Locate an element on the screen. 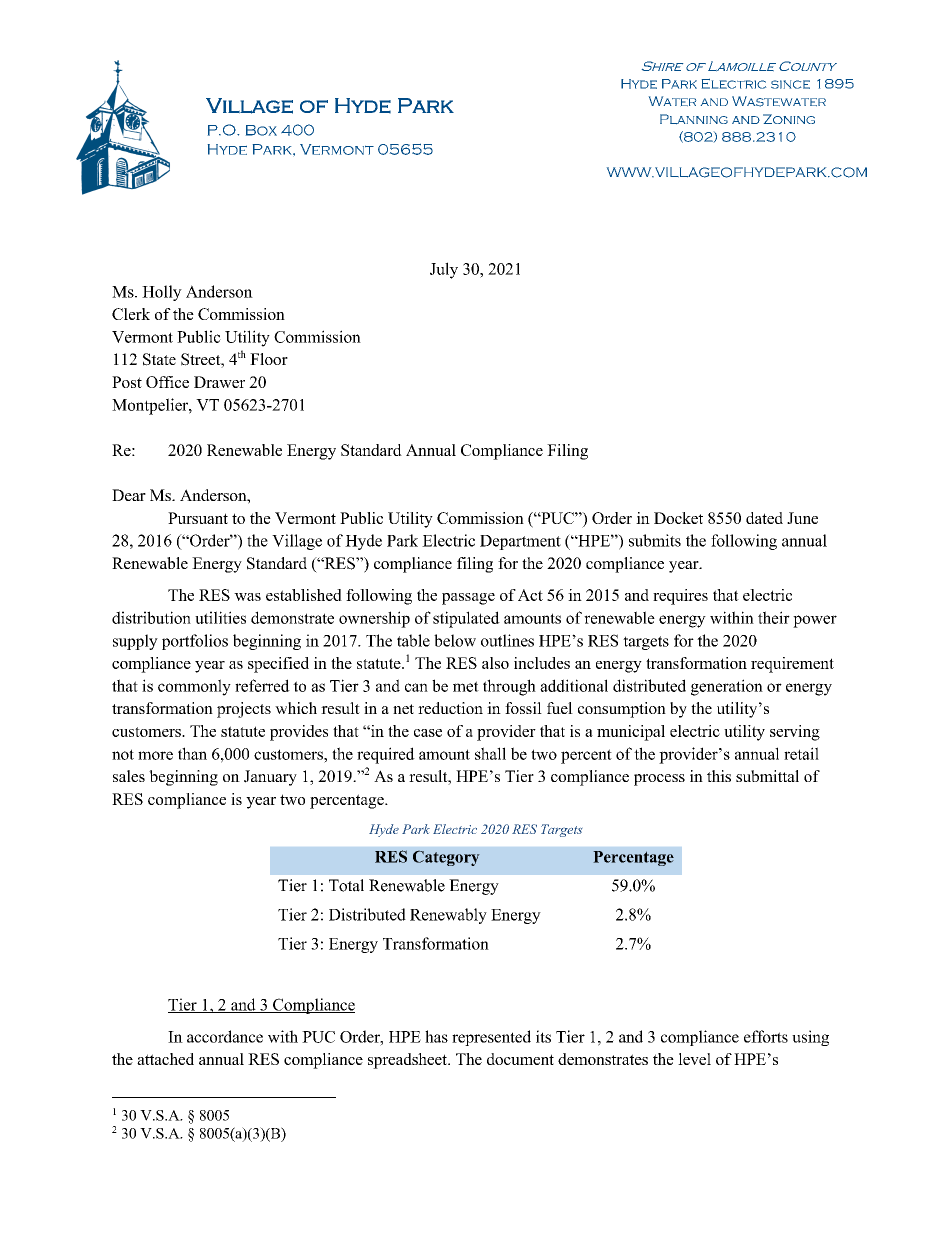  dated is located at coordinates (764, 518).
